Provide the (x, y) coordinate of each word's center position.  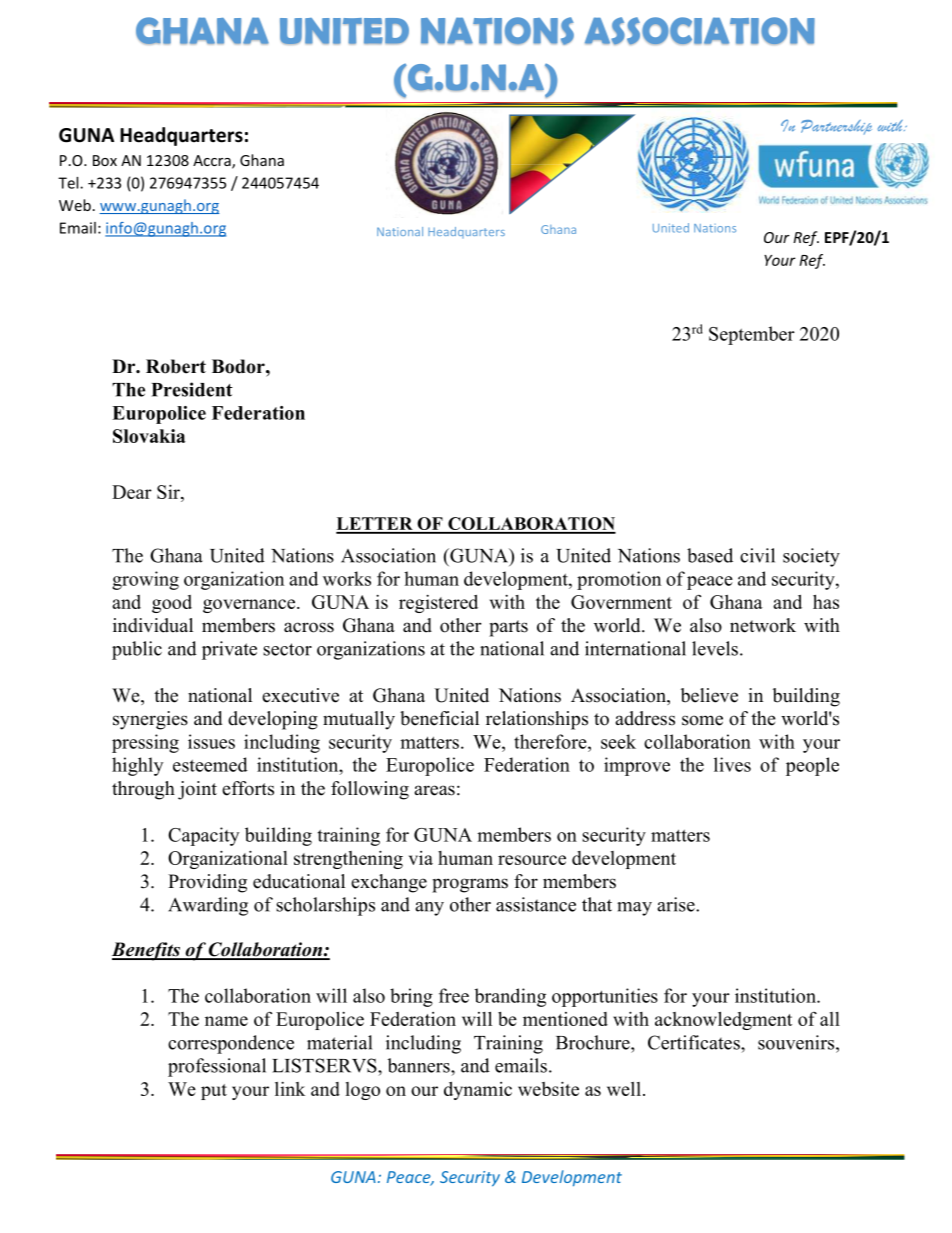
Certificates (695, 1042)
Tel (69, 183)
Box (105, 160)
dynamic (478, 1091)
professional (217, 1067)
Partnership (836, 127)
